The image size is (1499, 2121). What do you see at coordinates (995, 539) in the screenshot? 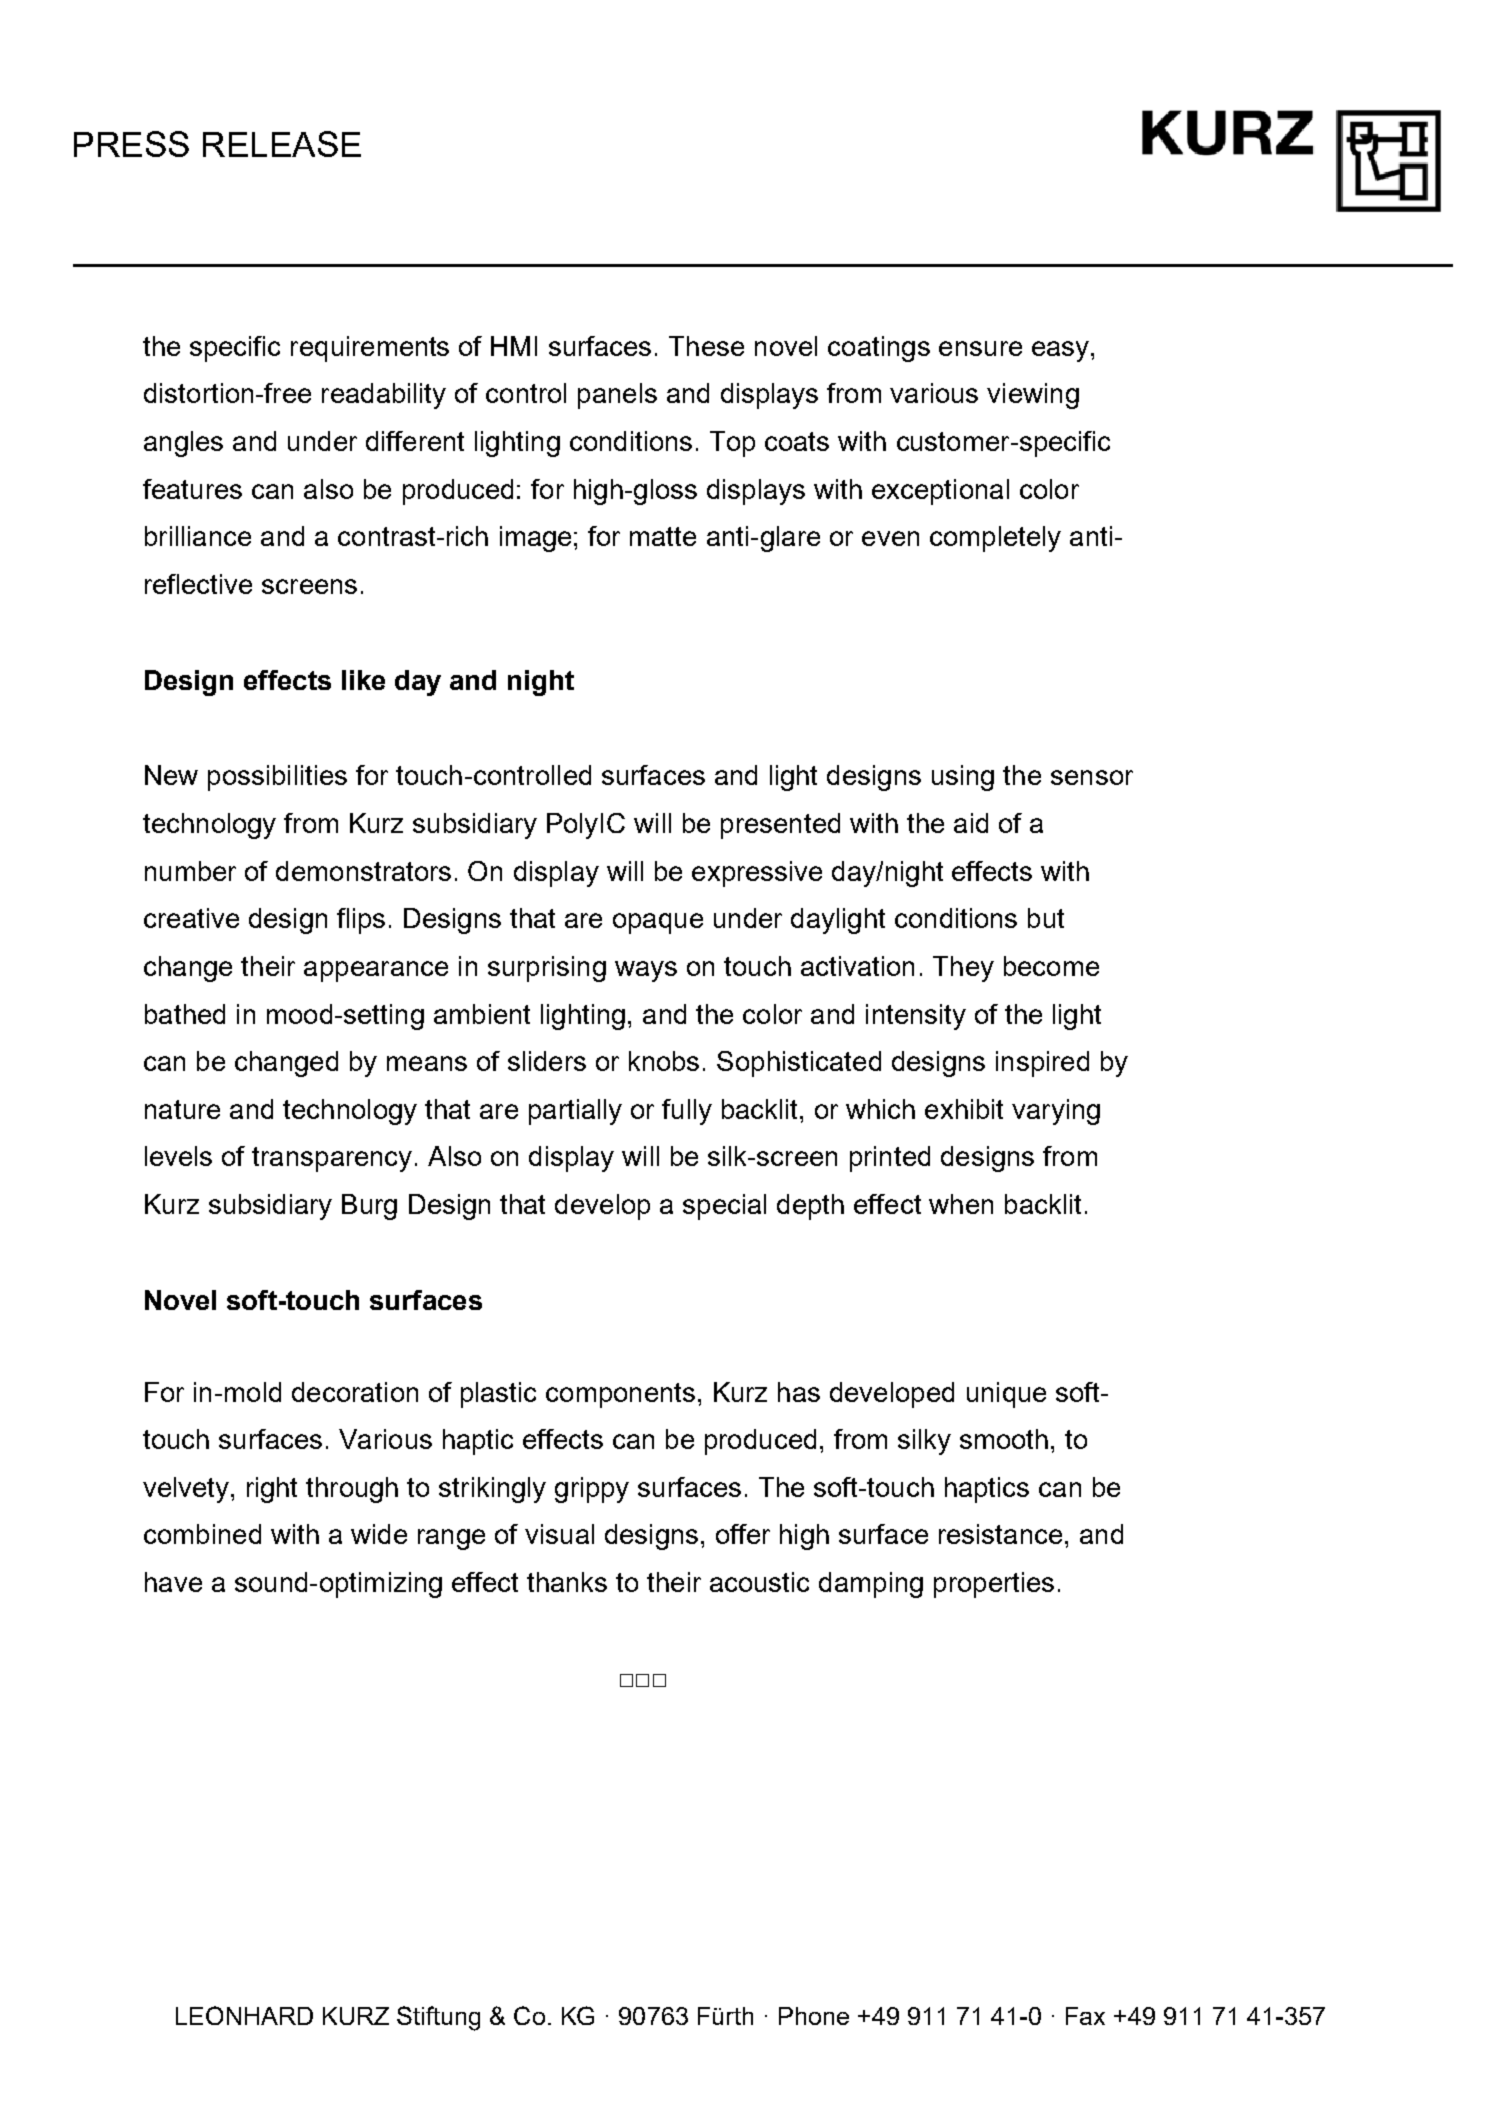
I see `completely` at bounding box center [995, 539].
